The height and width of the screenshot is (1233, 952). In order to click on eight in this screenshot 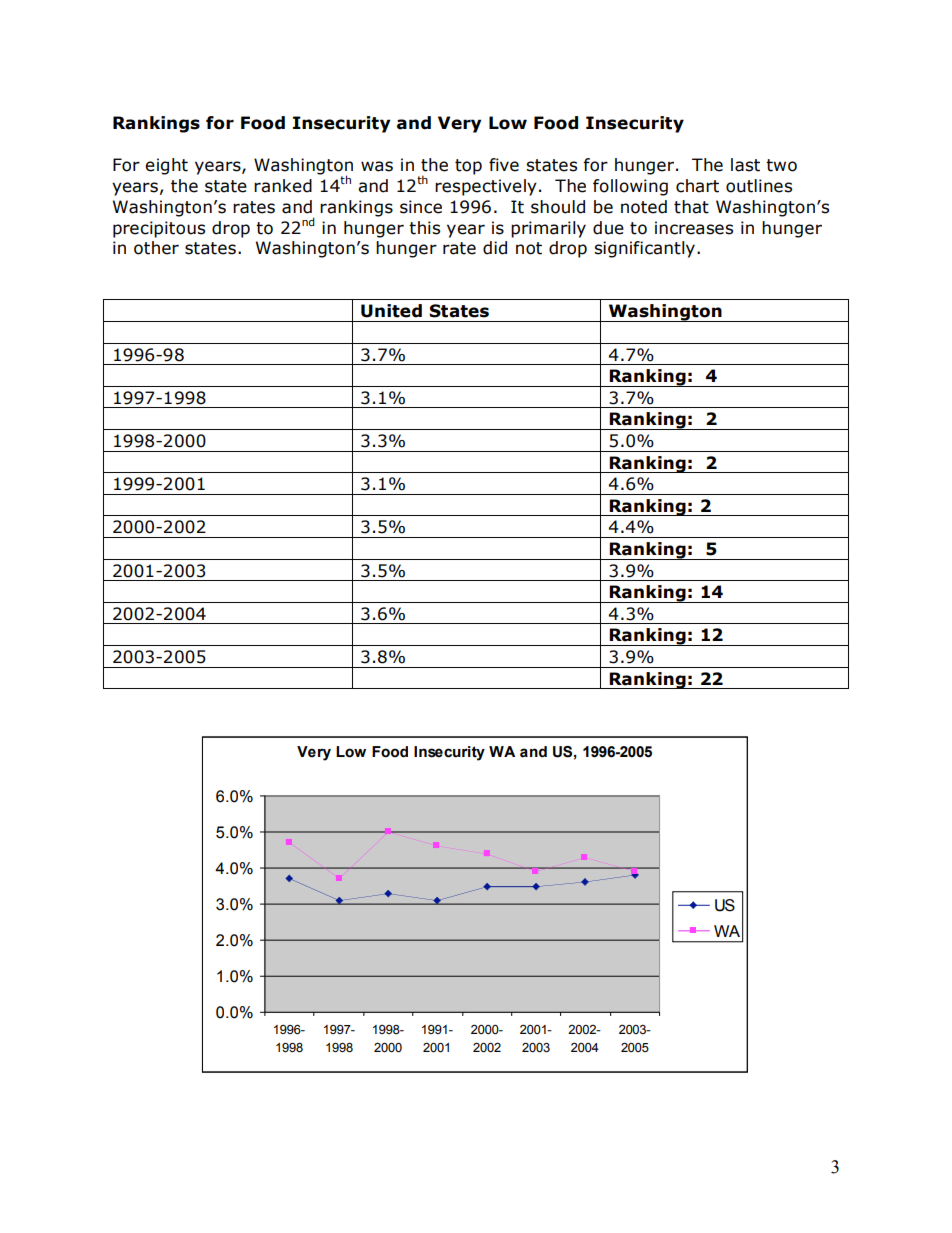, I will do `click(166, 166)`.
